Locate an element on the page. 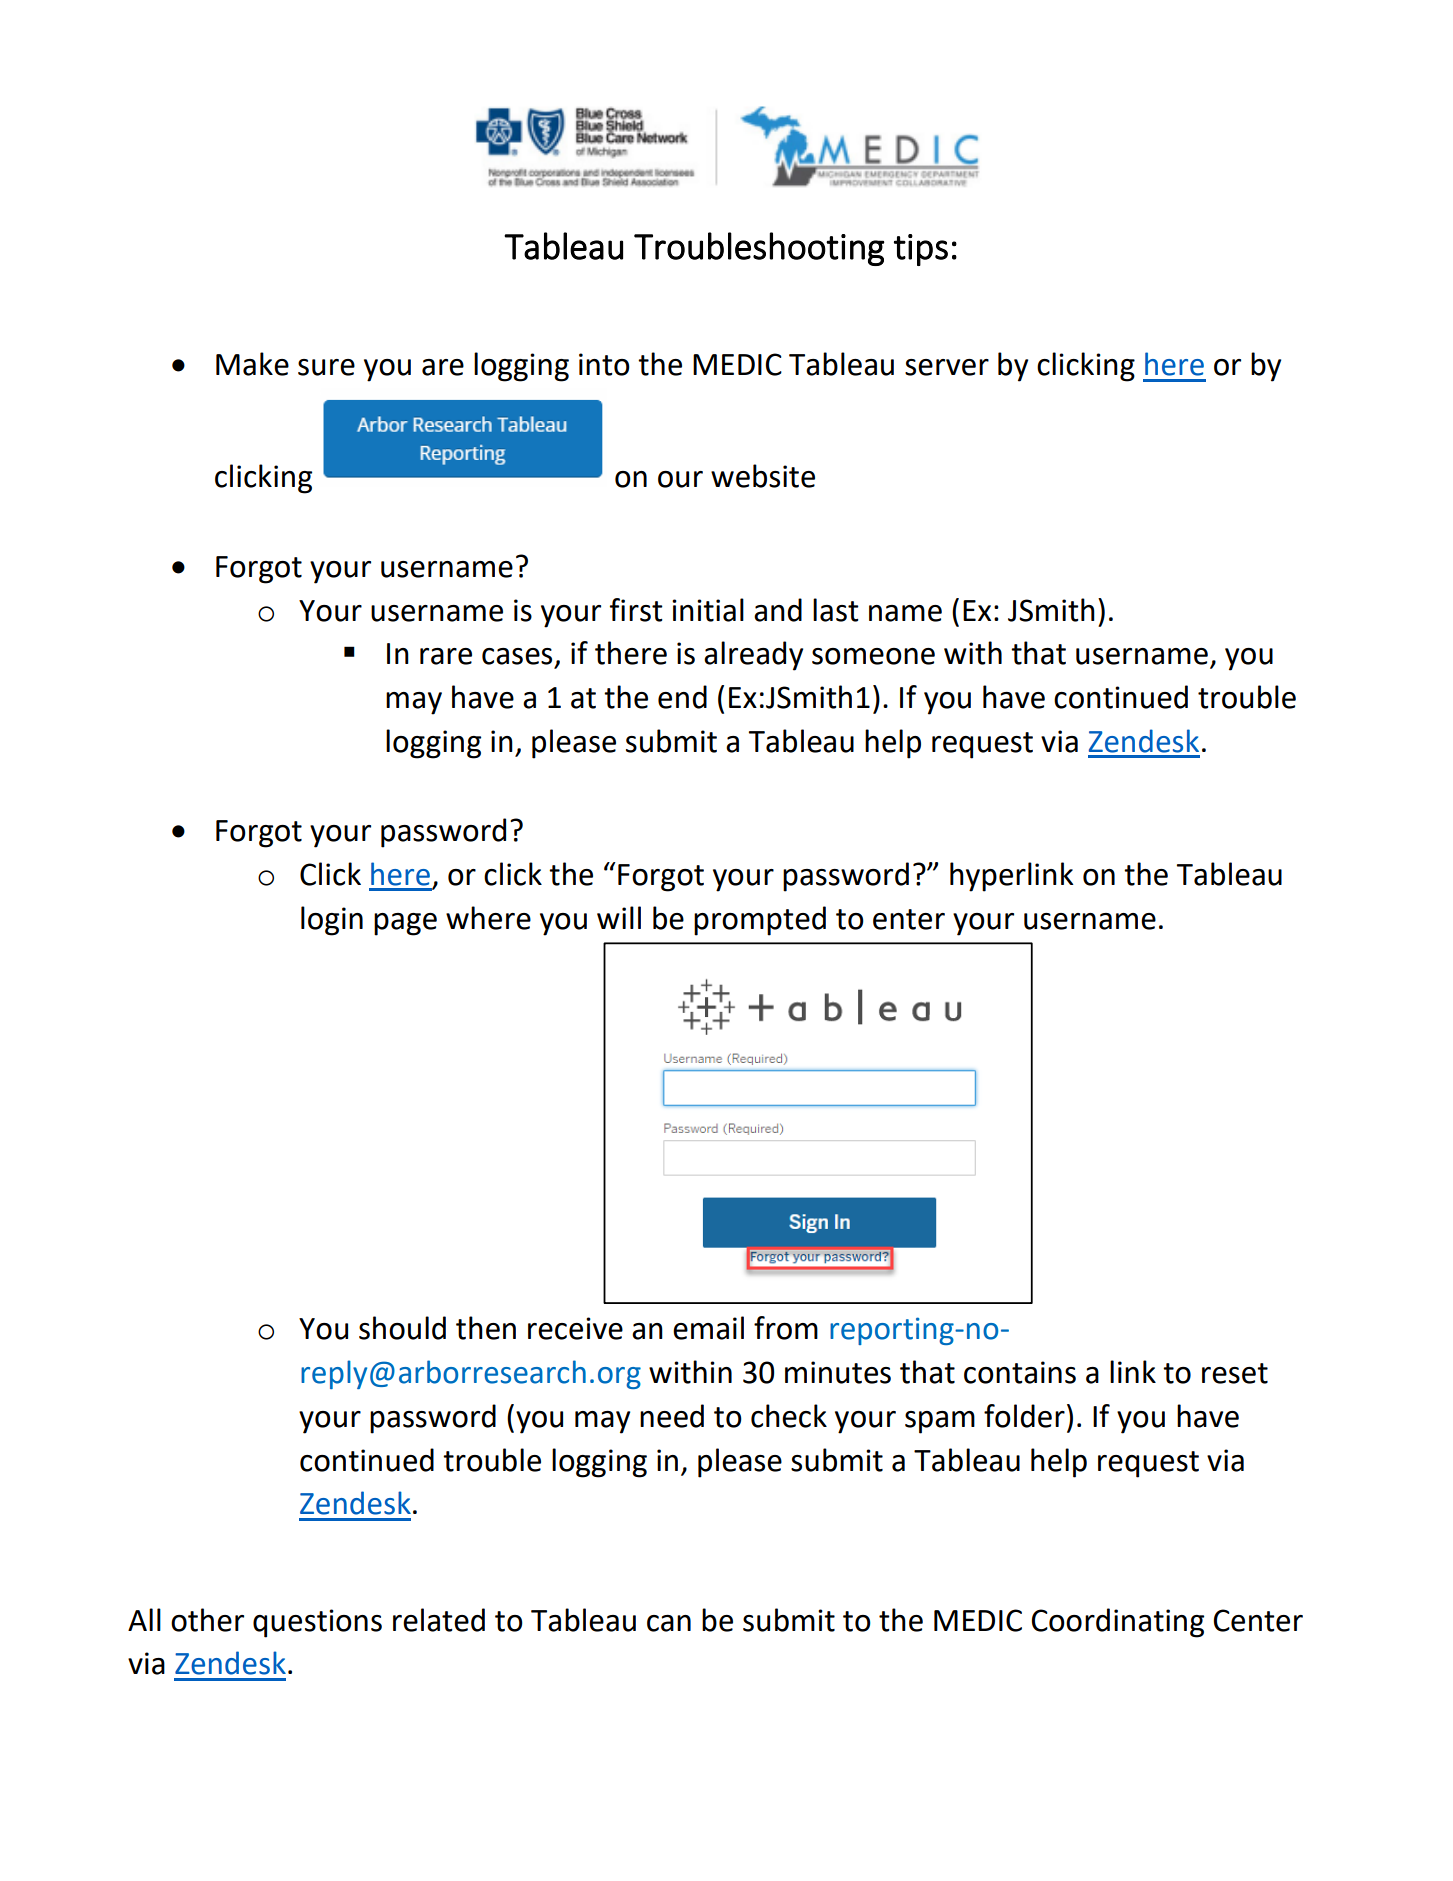 Image resolution: width=1453 pixels, height=1881 pixels. reset is located at coordinates (1235, 1373).
